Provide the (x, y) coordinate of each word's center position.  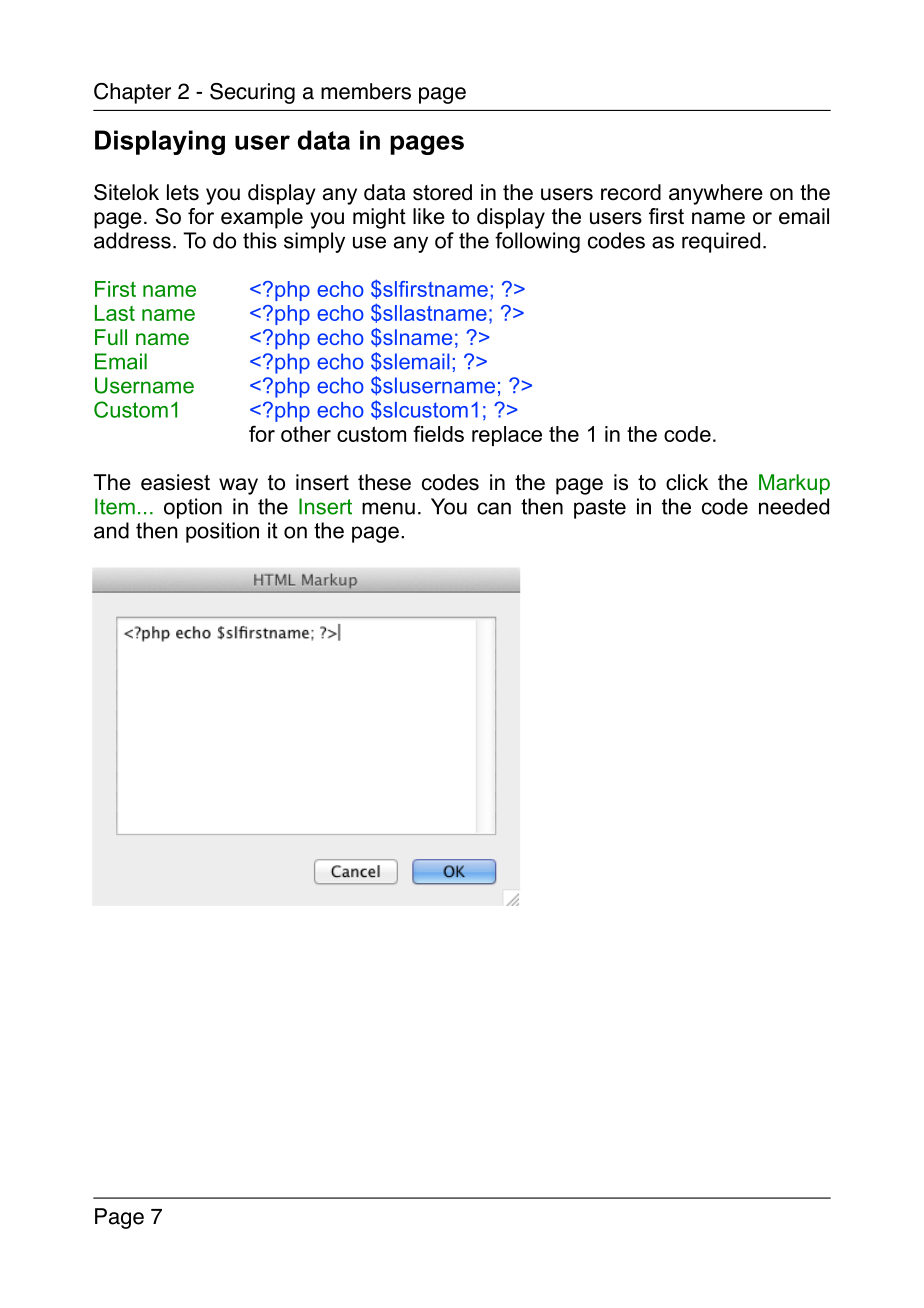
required (721, 242)
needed (794, 506)
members (366, 91)
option (193, 508)
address (132, 240)
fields (438, 433)
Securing (252, 93)
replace (507, 436)
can (494, 508)
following (537, 242)
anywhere (716, 194)
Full (111, 337)
